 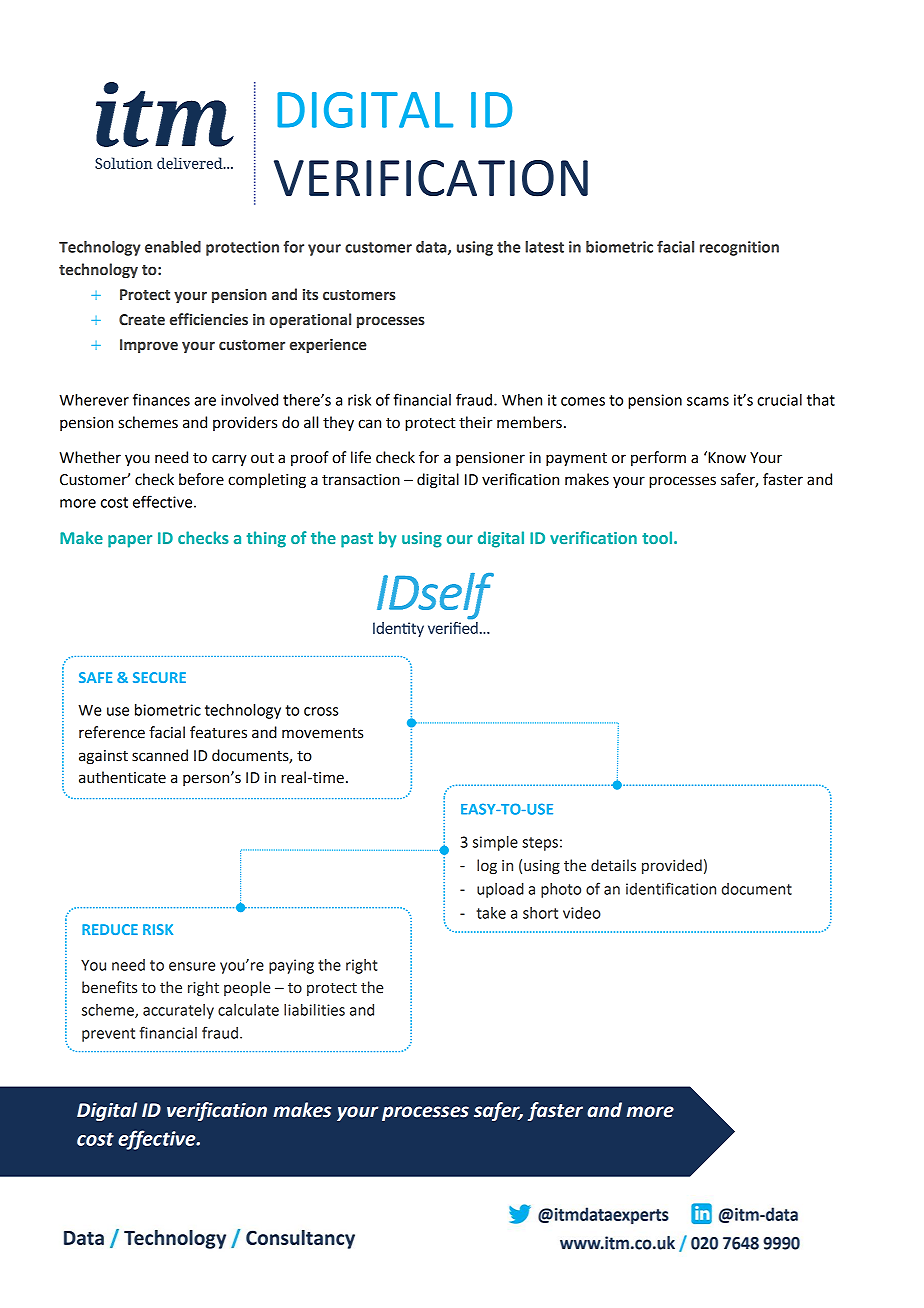 I want to click on recognition, so click(x=739, y=248).
